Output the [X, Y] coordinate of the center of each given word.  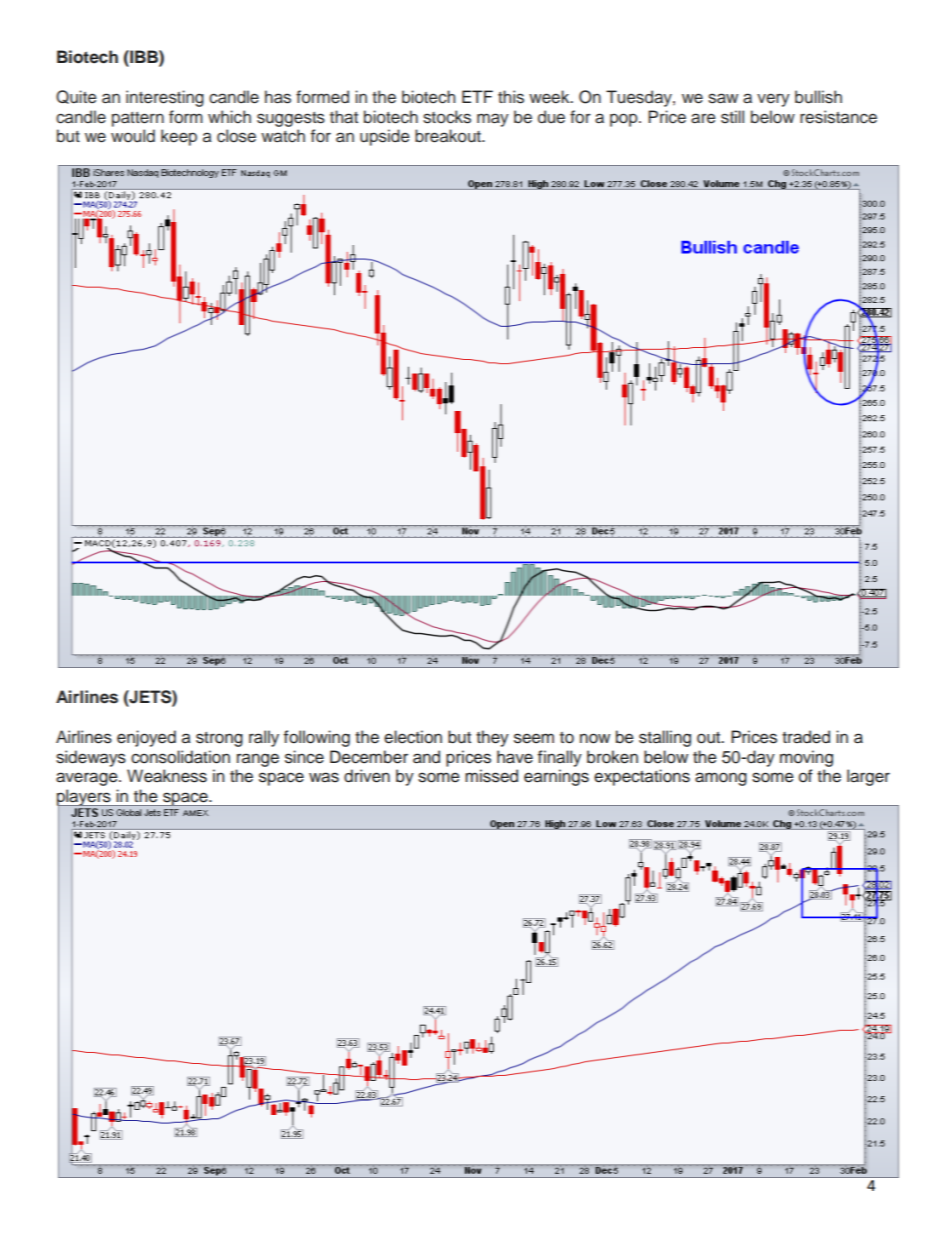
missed [491, 776]
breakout [449, 136]
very [773, 100]
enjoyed [146, 738]
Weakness [167, 776]
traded [806, 737]
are [703, 118]
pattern [138, 119]
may [493, 120]
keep [179, 137]
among [721, 779]
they [492, 738]
